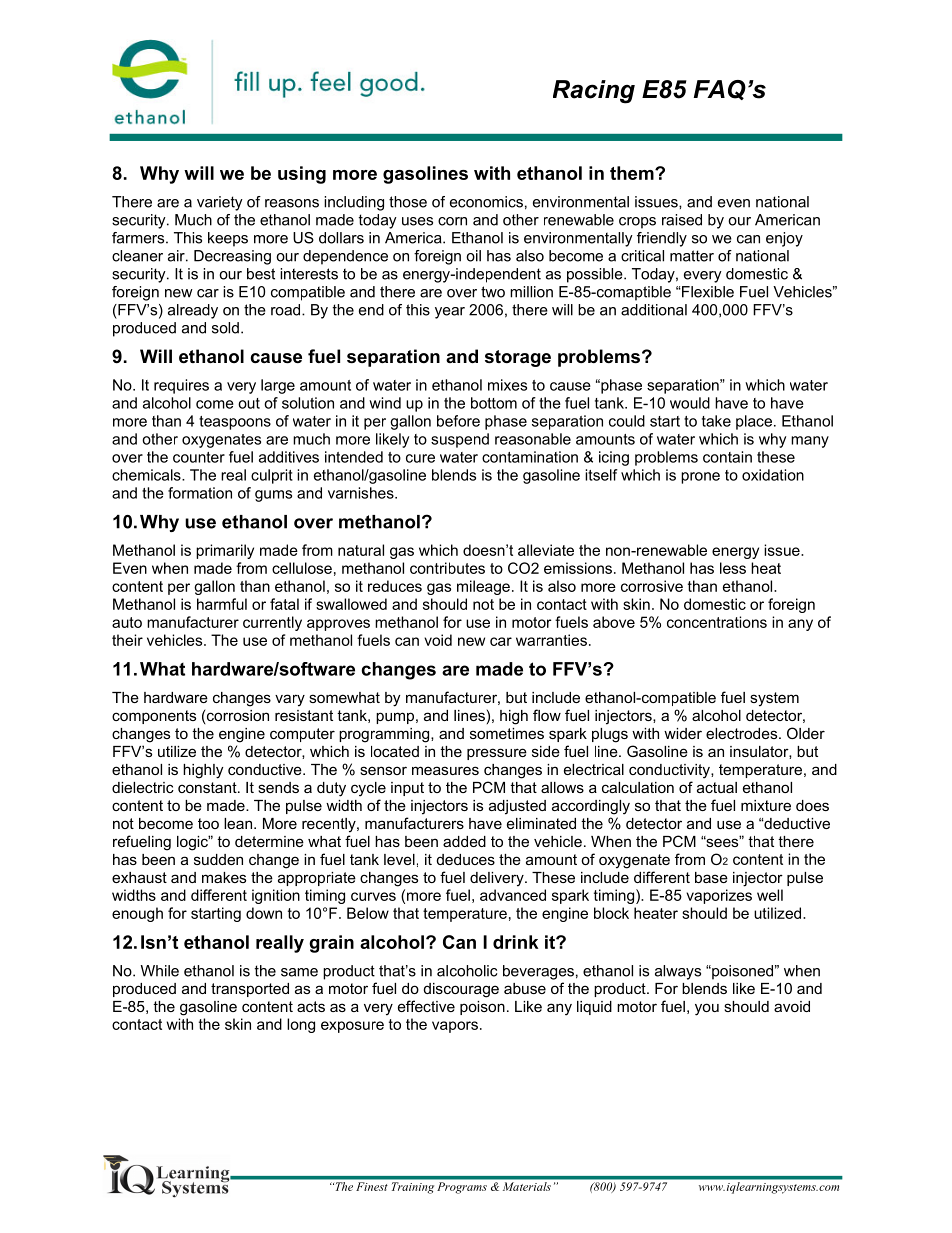 The height and width of the image is (1233, 952). What do you see at coordinates (515, 942) in the image?
I see `drink` at bounding box center [515, 942].
